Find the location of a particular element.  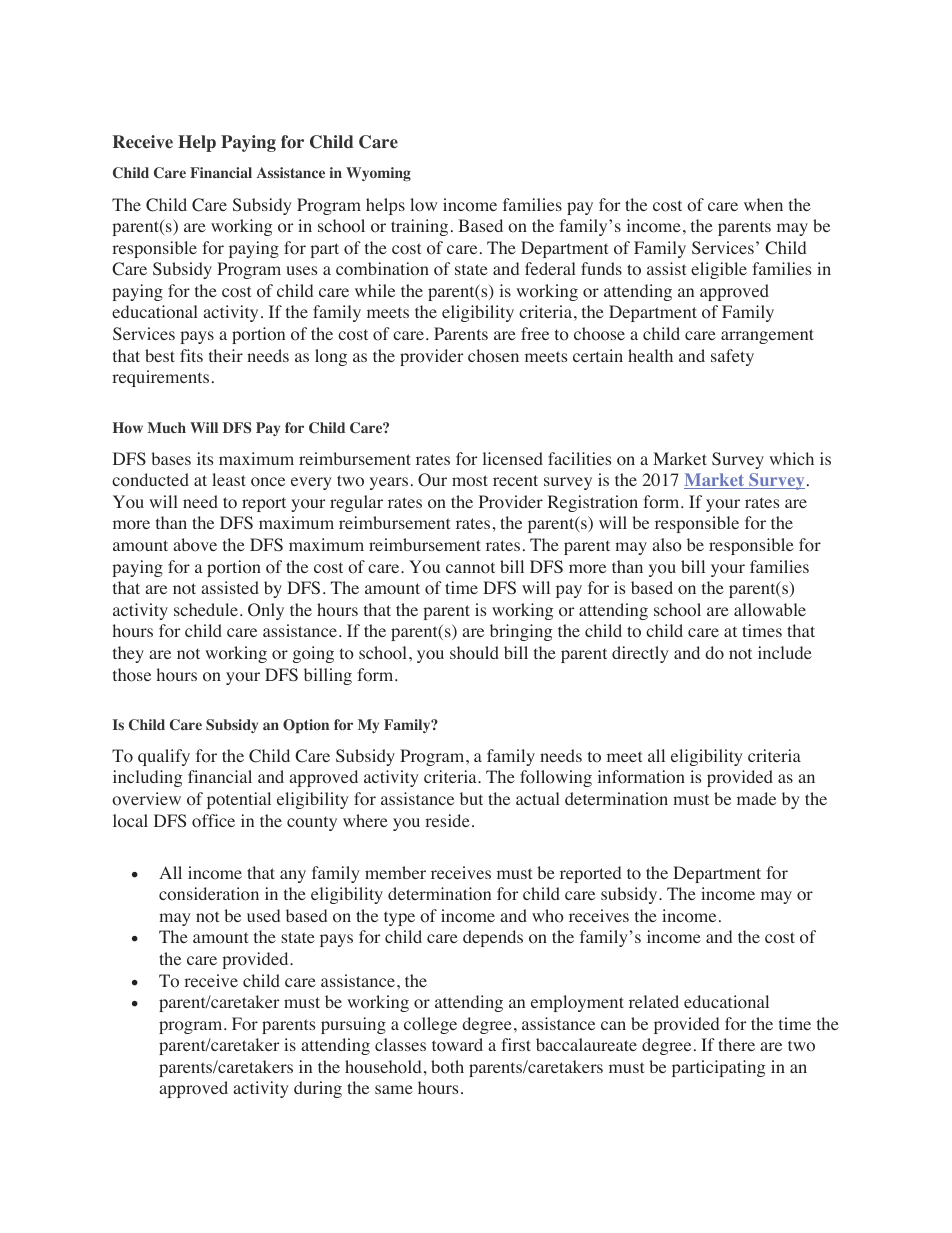

there is located at coordinates (736, 1044).
